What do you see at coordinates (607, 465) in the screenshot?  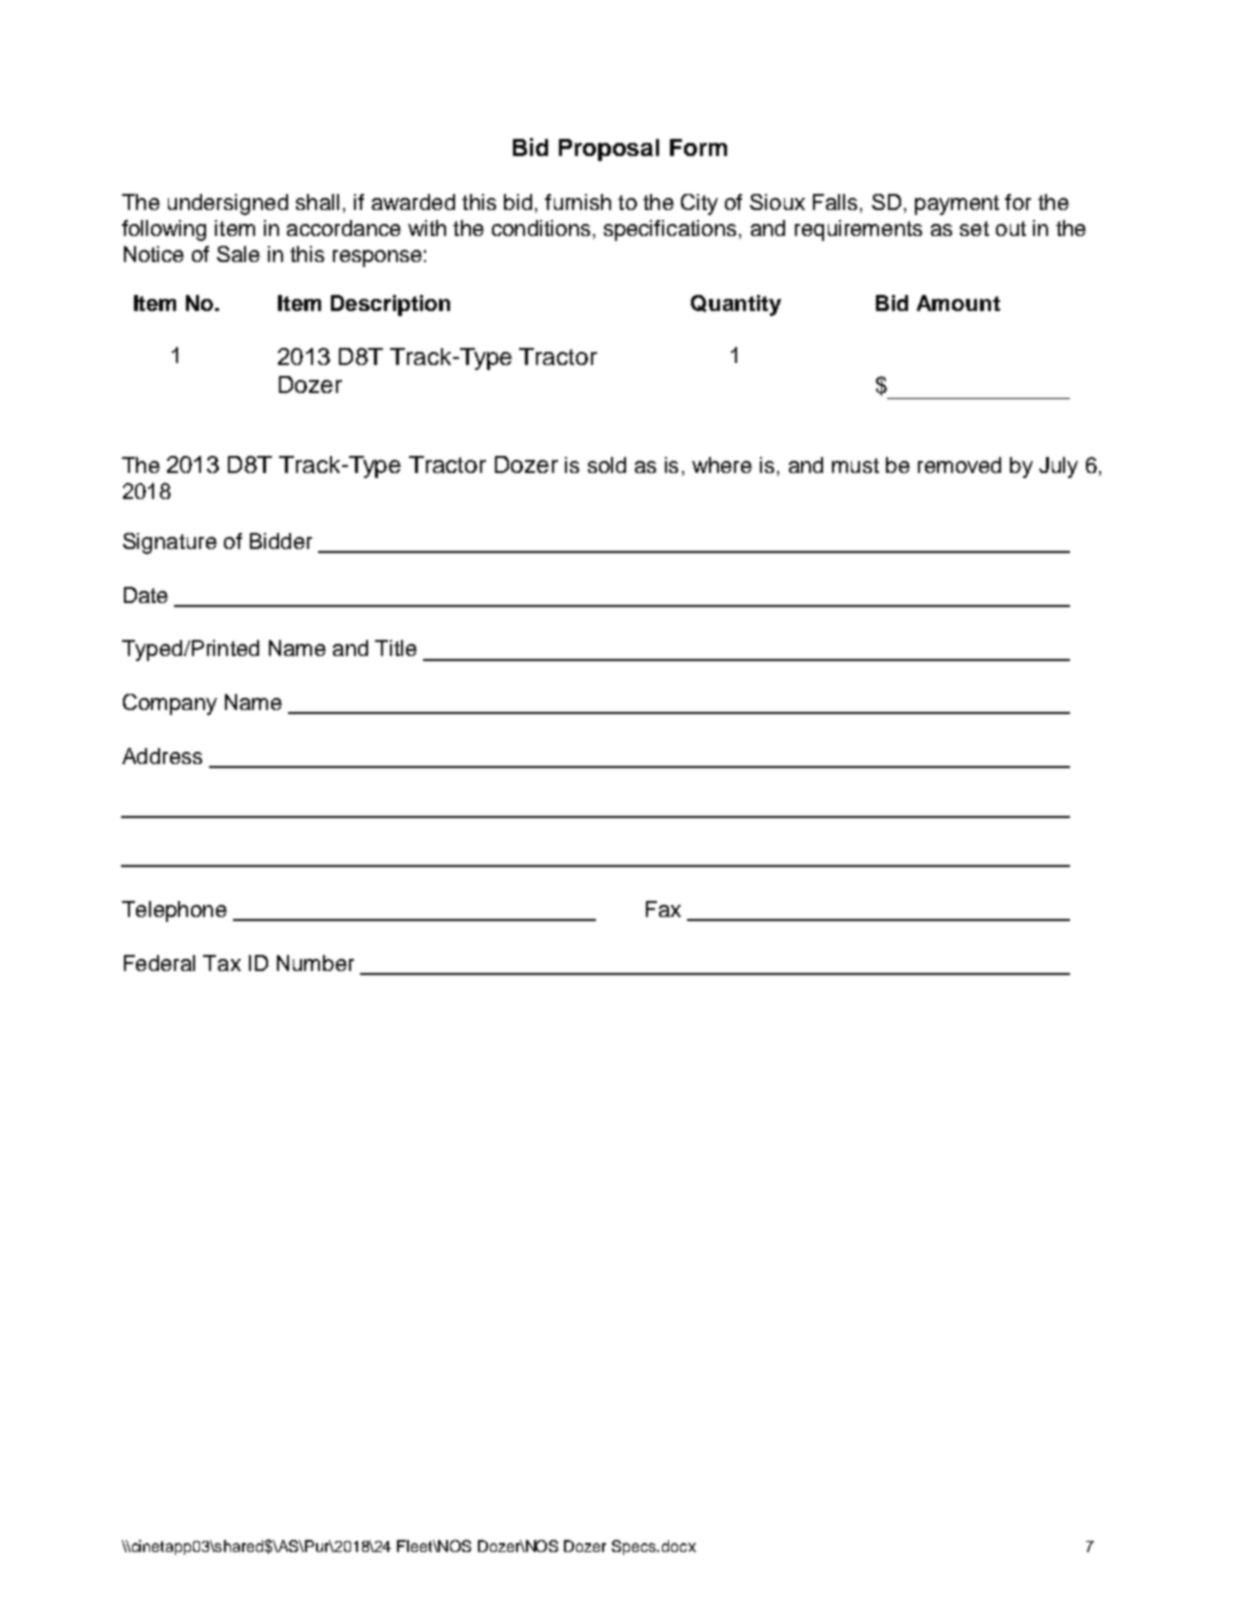 I see `sold` at bounding box center [607, 465].
